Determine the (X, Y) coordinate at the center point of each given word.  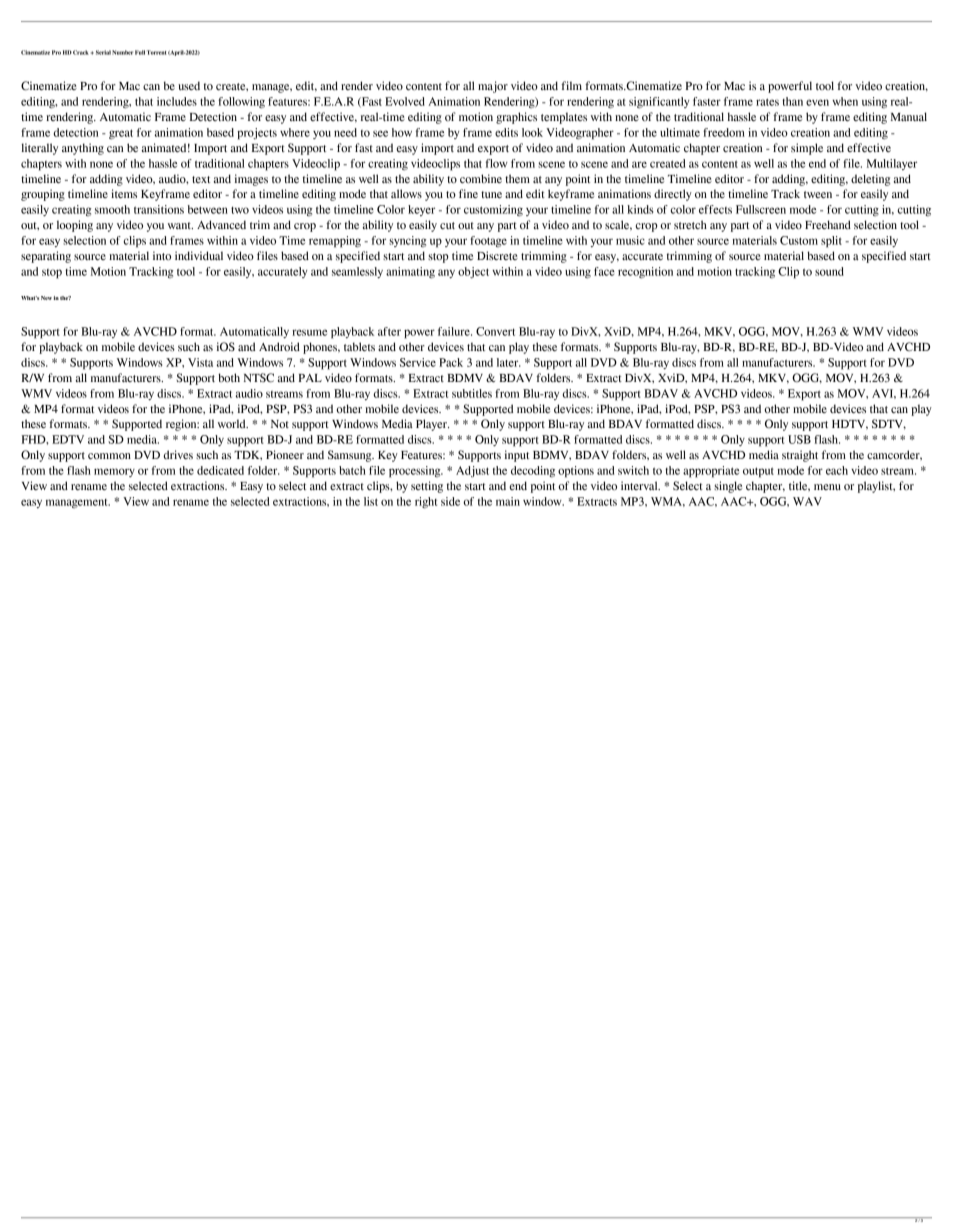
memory (114, 472)
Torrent (157, 52)
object (473, 272)
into (162, 255)
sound (829, 271)
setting (427, 487)
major (493, 87)
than (792, 101)
